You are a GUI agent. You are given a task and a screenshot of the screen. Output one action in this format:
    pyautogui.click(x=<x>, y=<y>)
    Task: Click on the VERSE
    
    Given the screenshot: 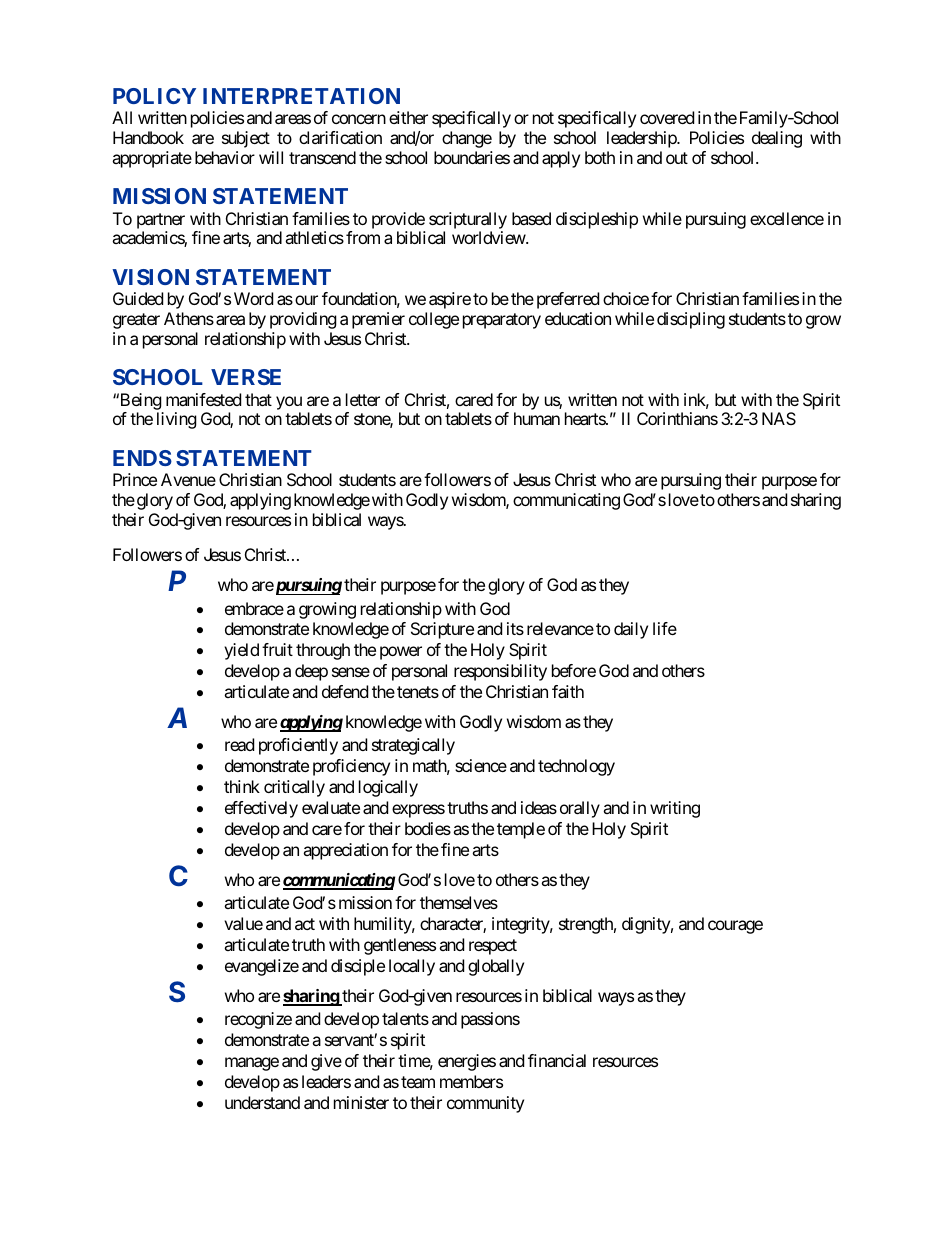 What is the action you would take?
    pyautogui.click(x=246, y=377)
